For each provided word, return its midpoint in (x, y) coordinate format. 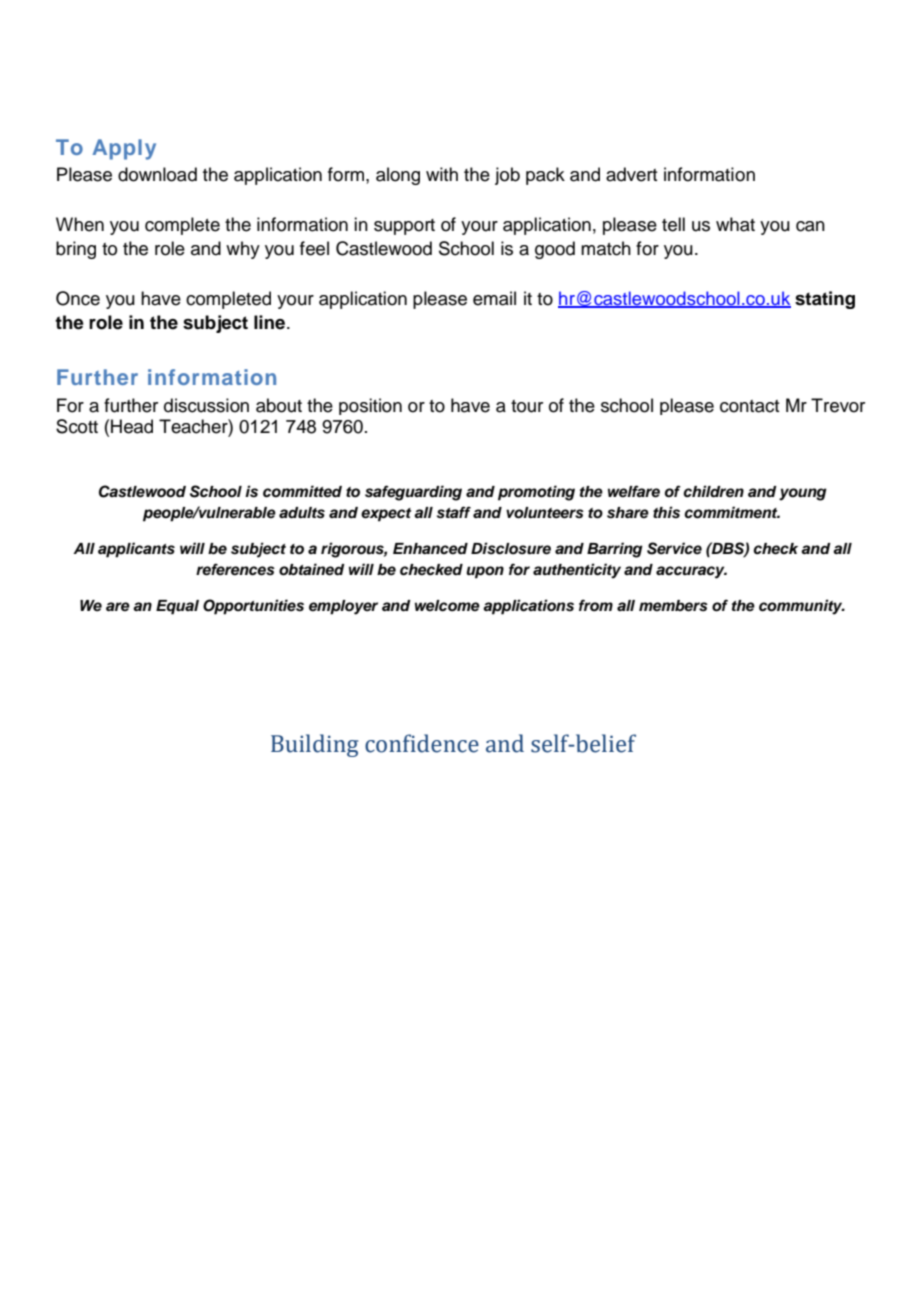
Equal (177, 607)
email (494, 298)
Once (78, 298)
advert (631, 174)
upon (485, 572)
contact (749, 406)
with (442, 174)
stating (825, 300)
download (157, 174)
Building (314, 745)
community (802, 607)
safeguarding (413, 493)
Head (132, 426)
